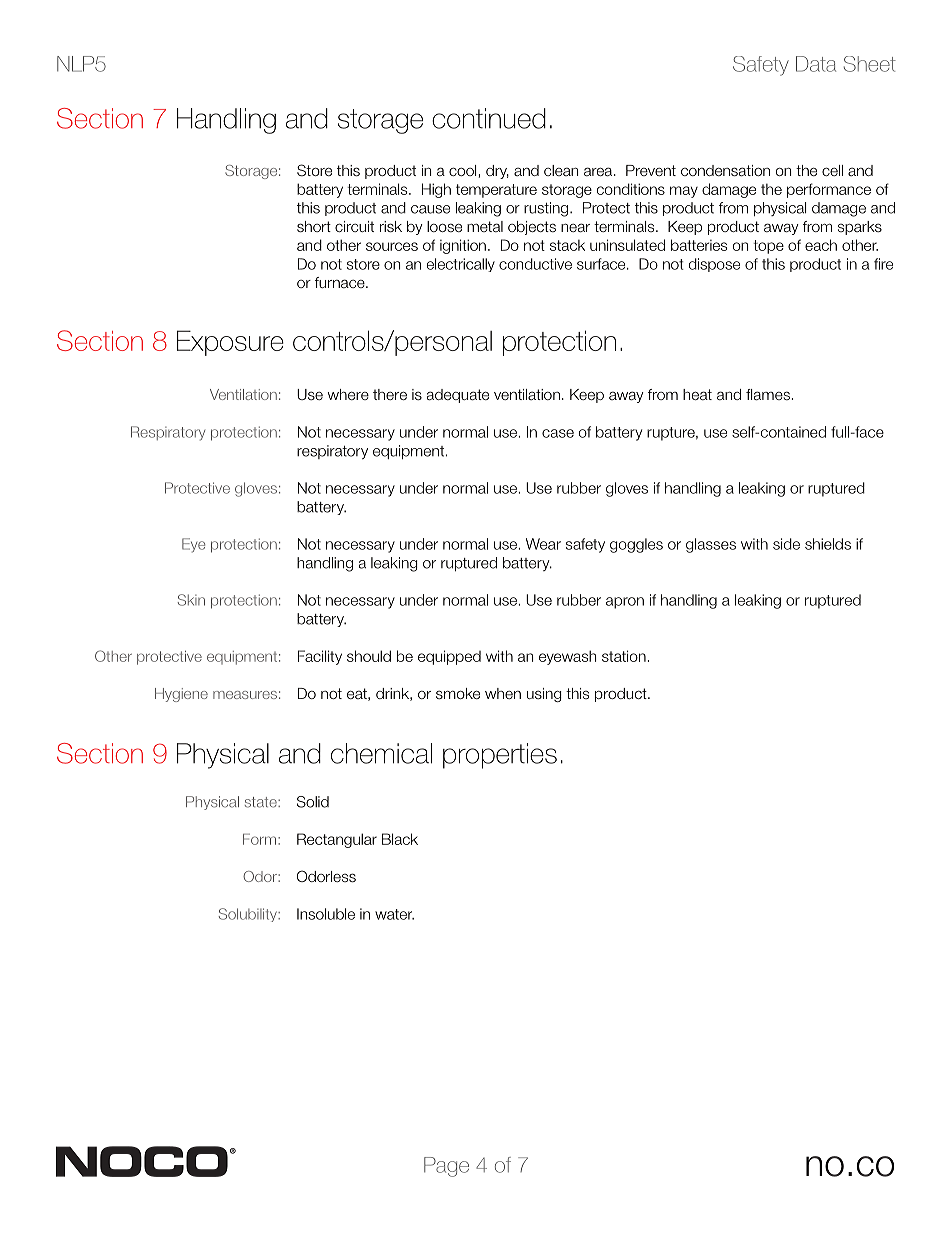 The image size is (952, 1233). What do you see at coordinates (786, 544) in the document?
I see `side` at bounding box center [786, 544].
